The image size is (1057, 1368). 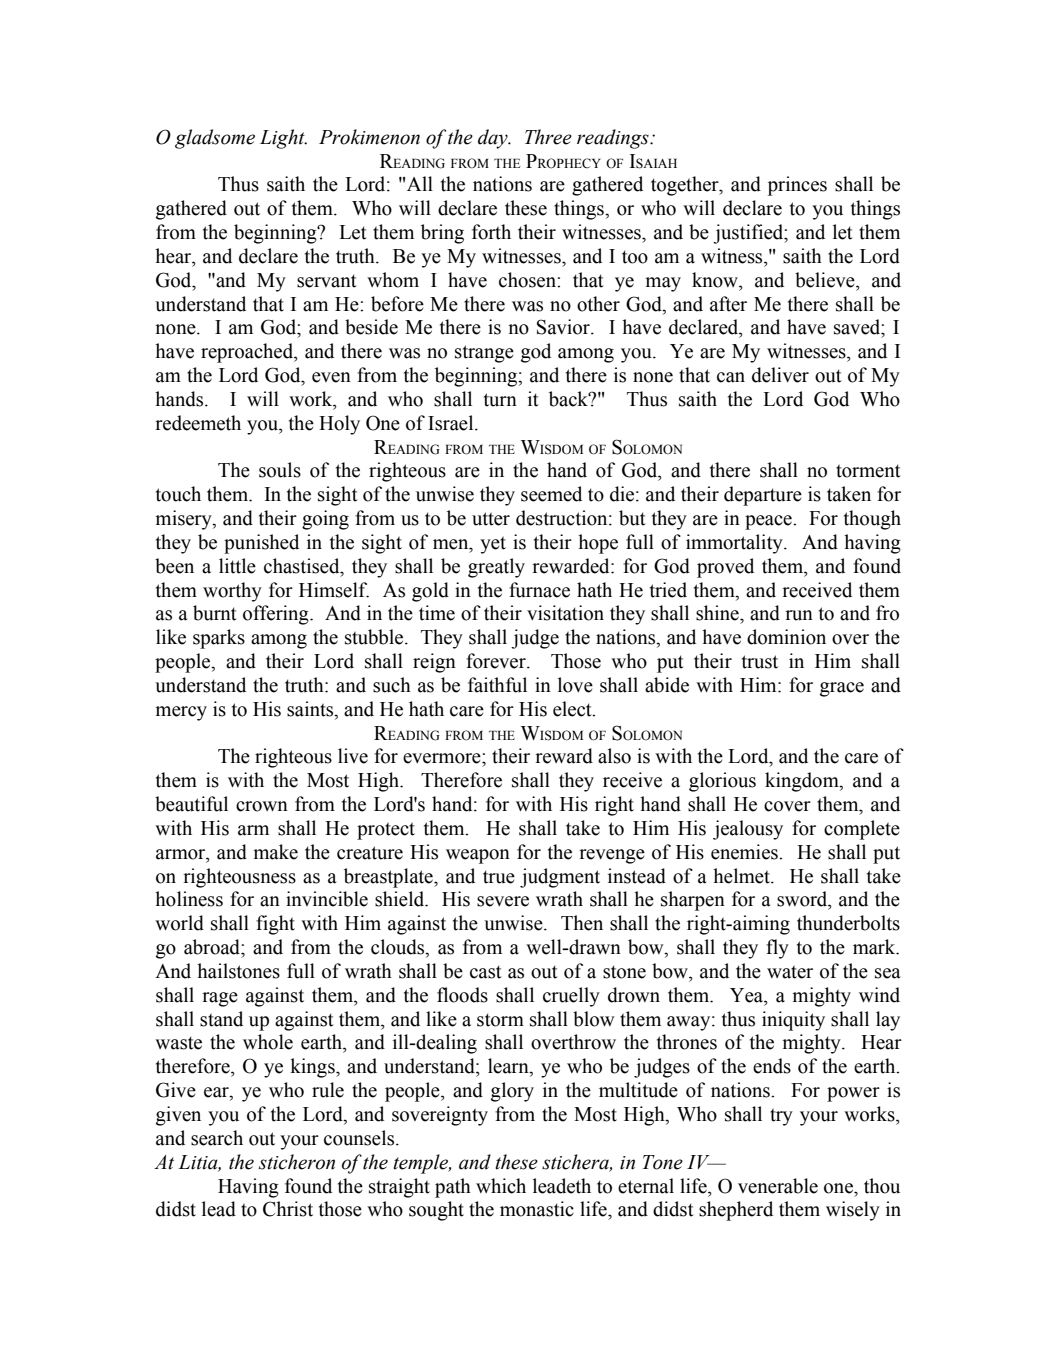 What do you see at coordinates (288, 1209) in the screenshot?
I see `Christ` at bounding box center [288, 1209].
